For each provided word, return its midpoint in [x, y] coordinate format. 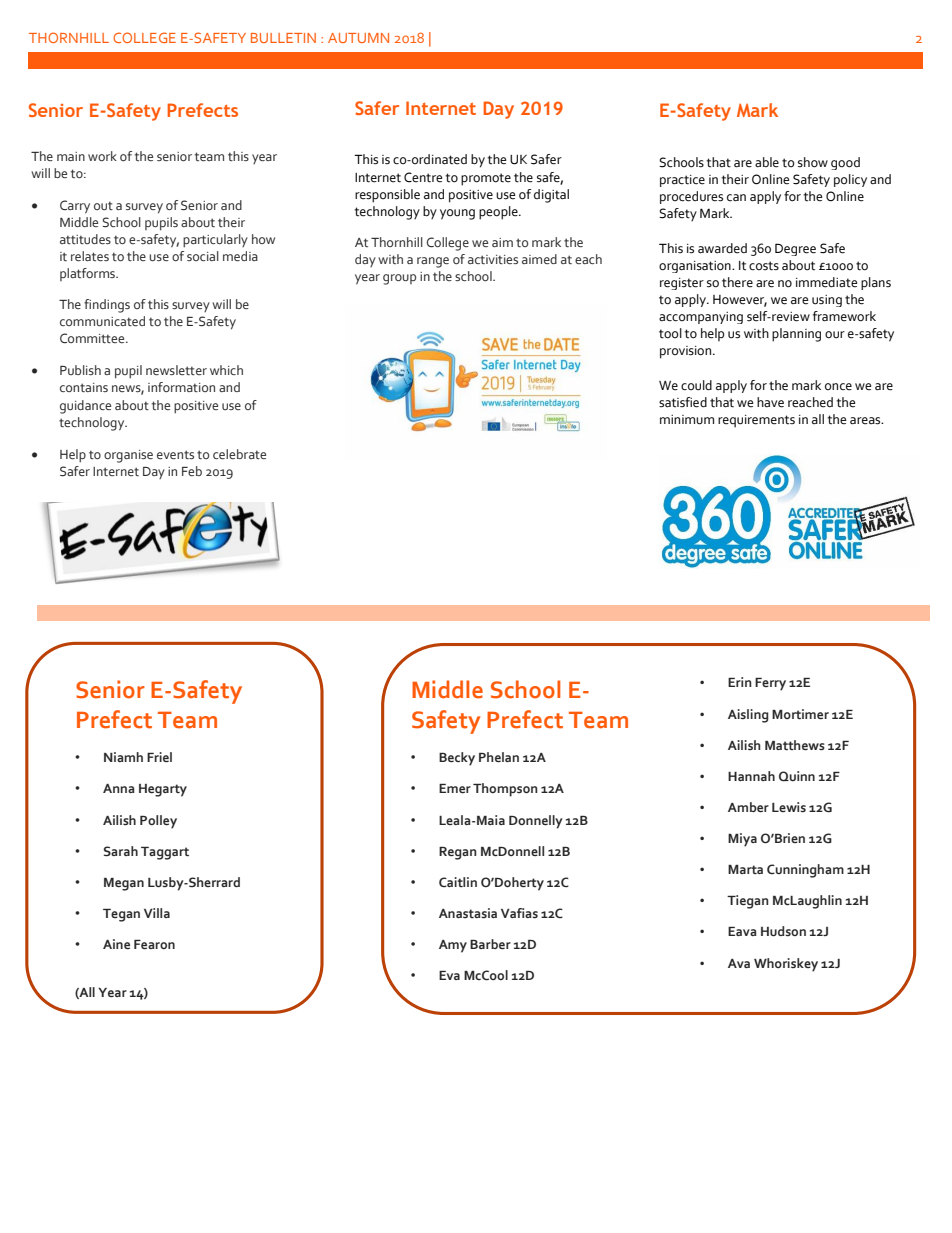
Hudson [783, 931]
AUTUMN [358, 38]
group [399, 279]
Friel [159, 757]
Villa [157, 913]
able [767, 162]
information [181, 387]
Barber [490, 944]
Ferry [770, 684]
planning [796, 335]
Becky [457, 759]
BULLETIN [283, 38]
